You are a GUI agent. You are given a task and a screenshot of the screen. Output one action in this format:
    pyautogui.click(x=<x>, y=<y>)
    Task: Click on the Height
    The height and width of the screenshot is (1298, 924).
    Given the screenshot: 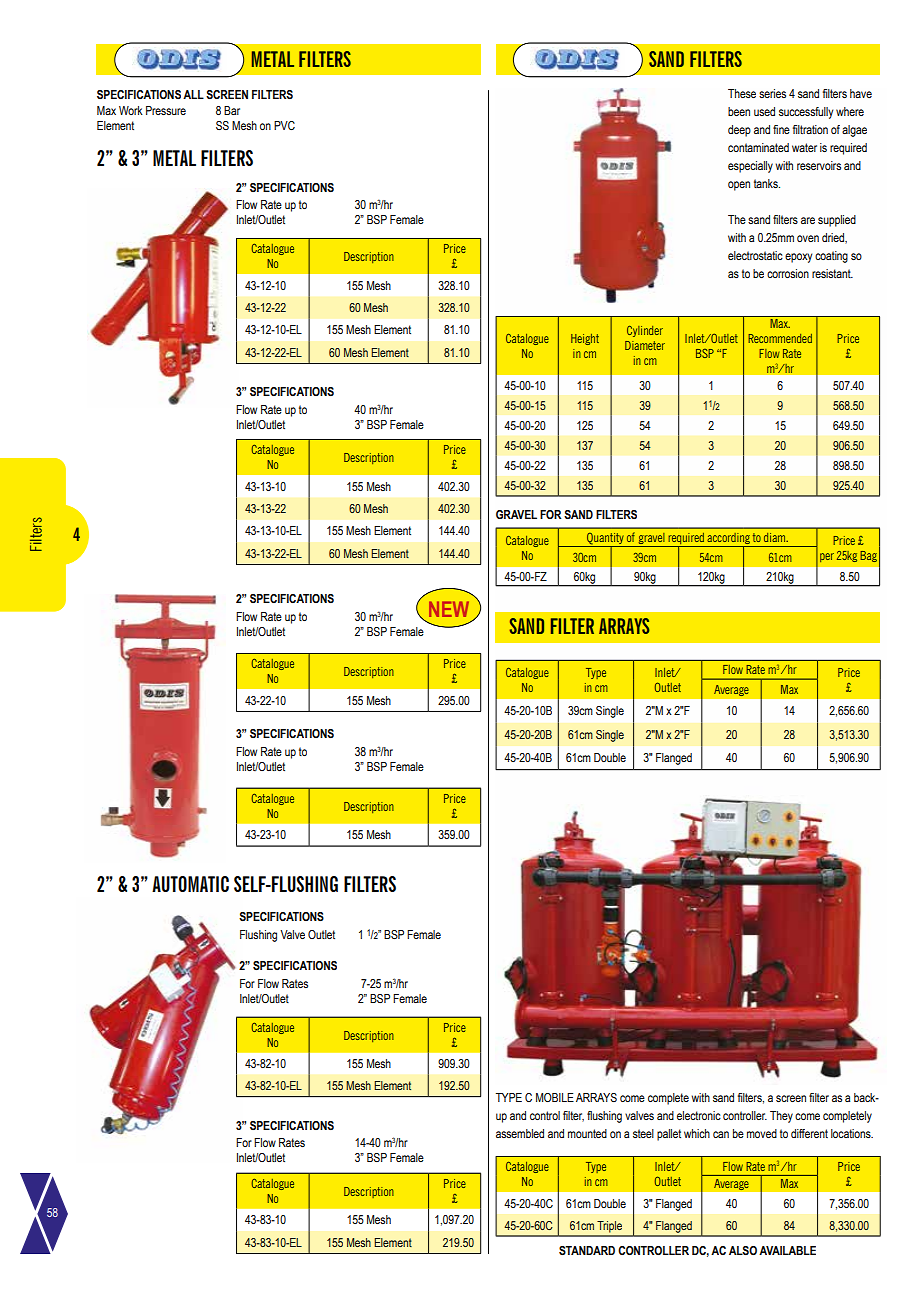 What is the action you would take?
    pyautogui.click(x=585, y=339)
